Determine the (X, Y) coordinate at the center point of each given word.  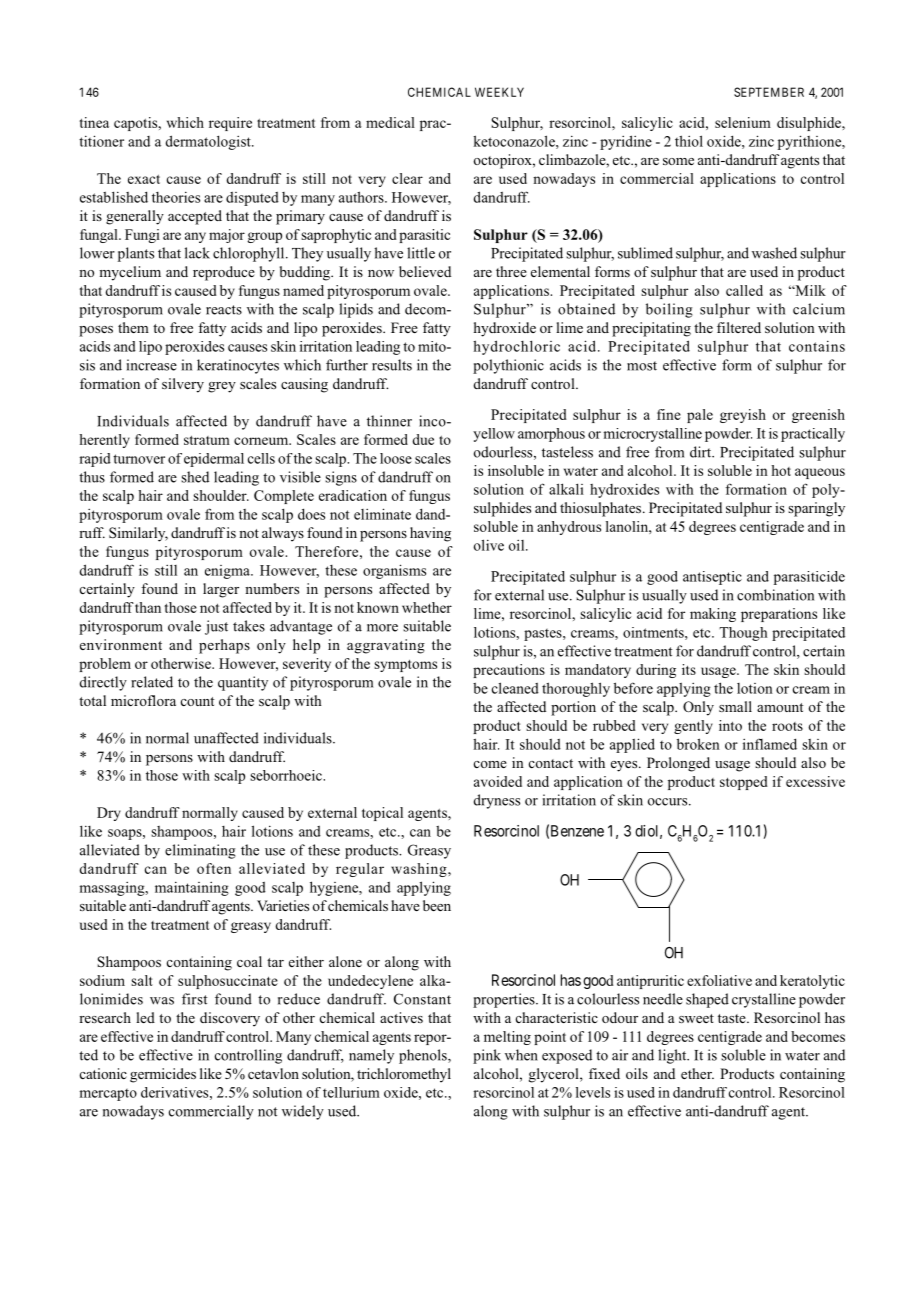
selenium (743, 122)
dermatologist (209, 142)
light (673, 1056)
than (148, 607)
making (713, 615)
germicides (163, 1075)
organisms (394, 571)
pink (487, 1056)
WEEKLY (499, 92)
